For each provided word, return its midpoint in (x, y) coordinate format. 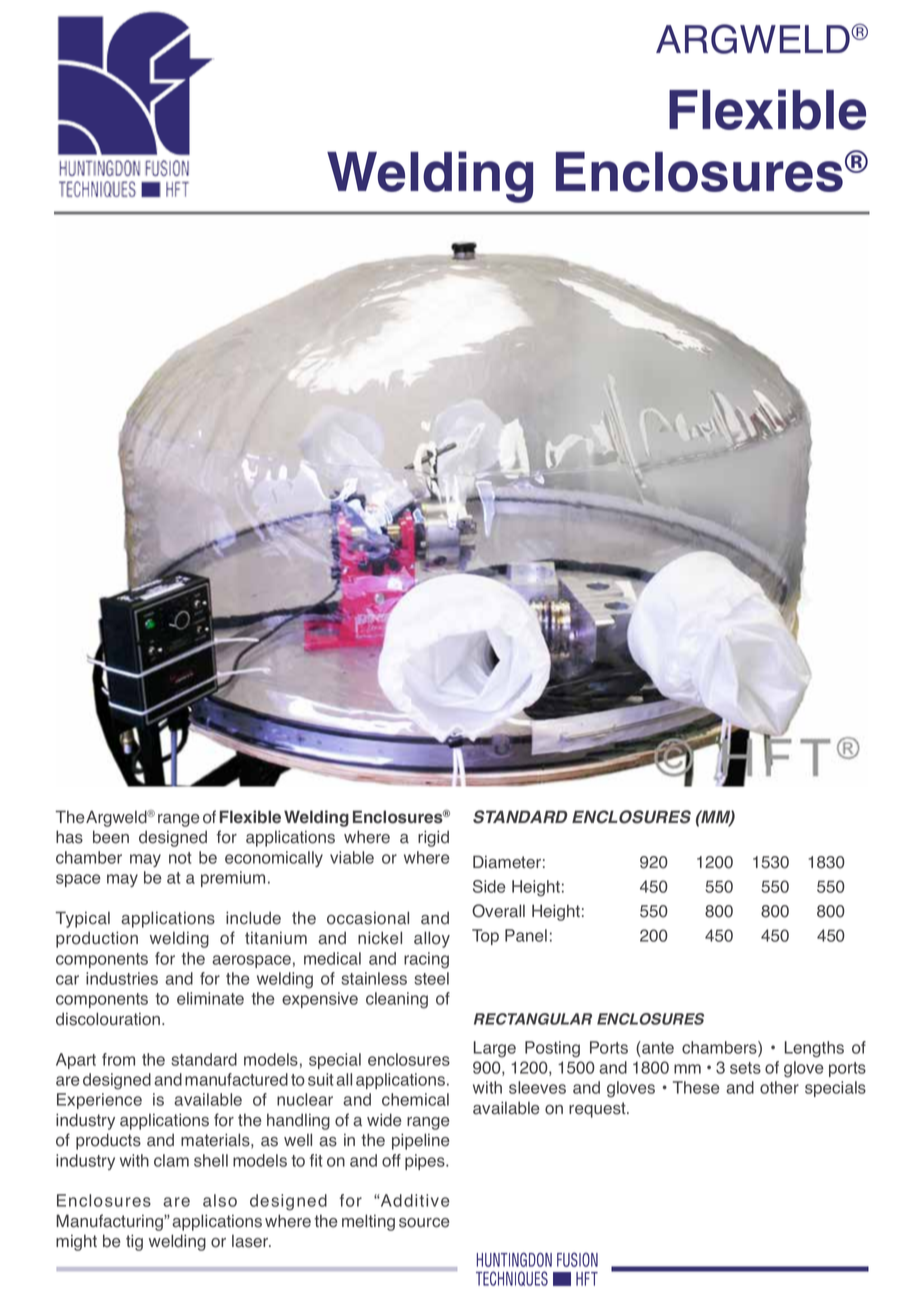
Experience (99, 1101)
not (180, 858)
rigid (433, 838)
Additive (414, 1200)
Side (489, 886)
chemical (415, 1099)
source (424, 1223)
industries (122, 978)
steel (431, 978)
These (696, 1087)
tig (134, 1242)
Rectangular (533, 1019)
